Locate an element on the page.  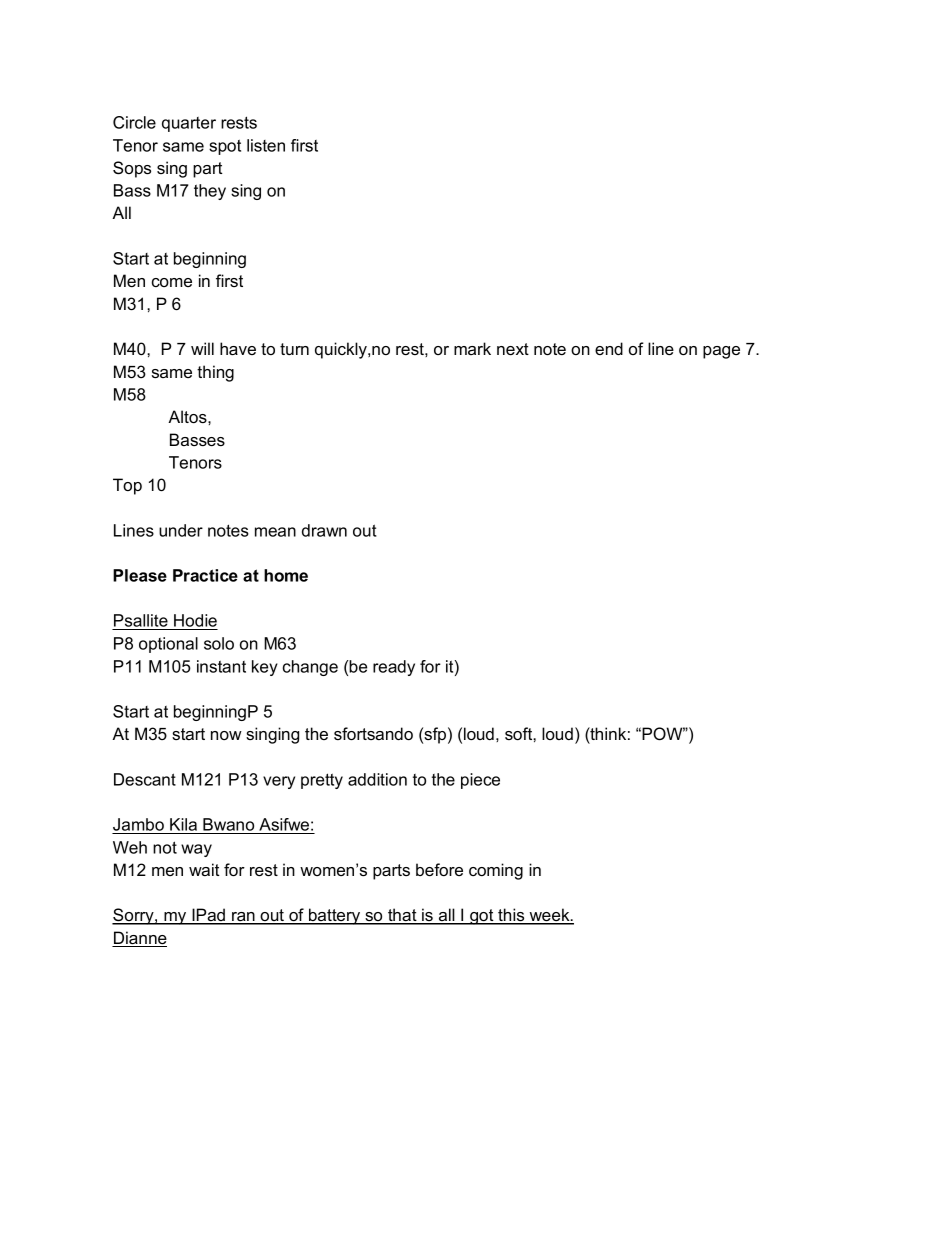
this is located at coordinates (511, 916).
